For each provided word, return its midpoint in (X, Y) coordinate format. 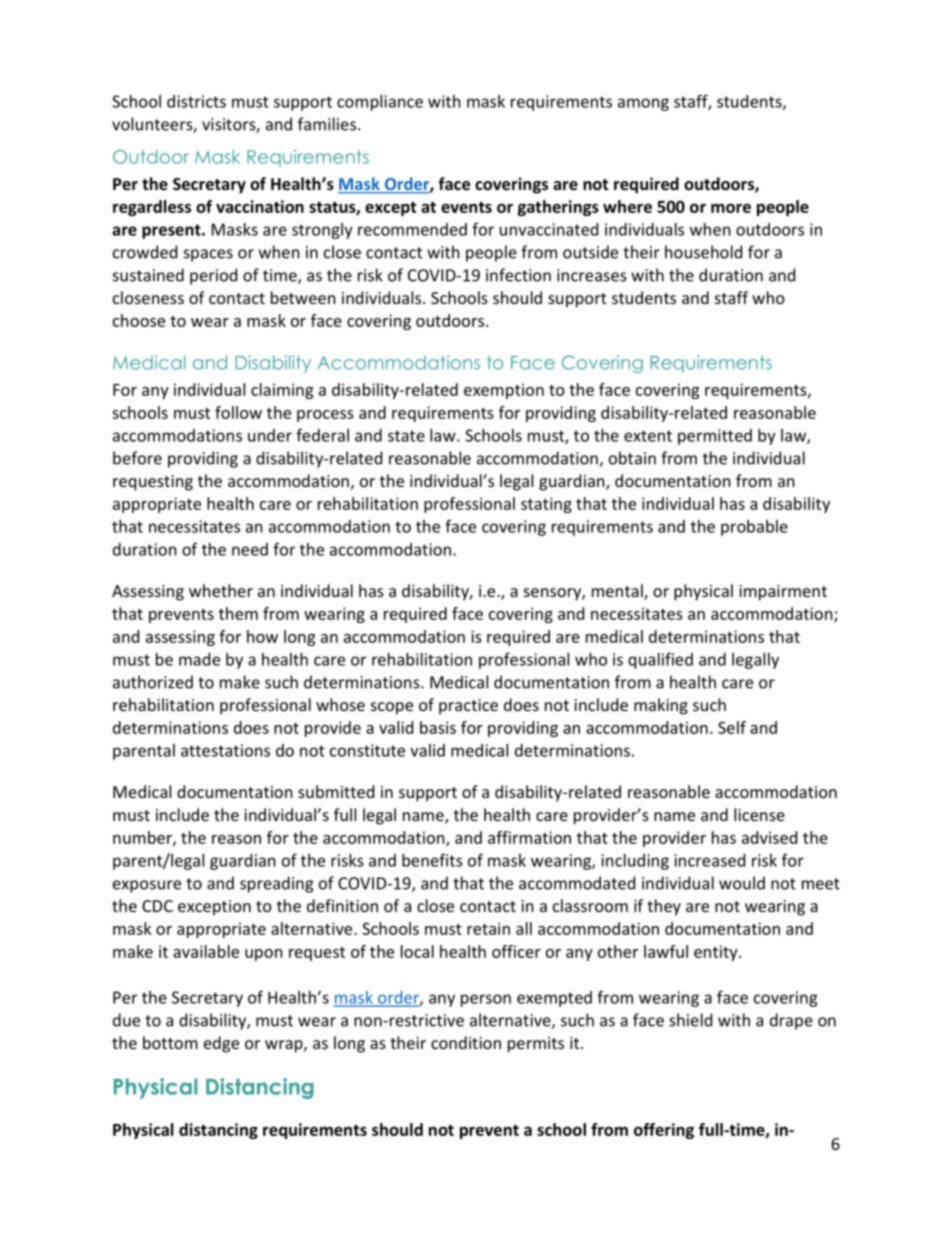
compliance (380, 103)
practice (468, 707)
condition (466, 1042)
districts (196, 101)
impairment (783, 593)
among (643, 104)
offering (664, 1131)
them (238, 613)
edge (221, 1044)
